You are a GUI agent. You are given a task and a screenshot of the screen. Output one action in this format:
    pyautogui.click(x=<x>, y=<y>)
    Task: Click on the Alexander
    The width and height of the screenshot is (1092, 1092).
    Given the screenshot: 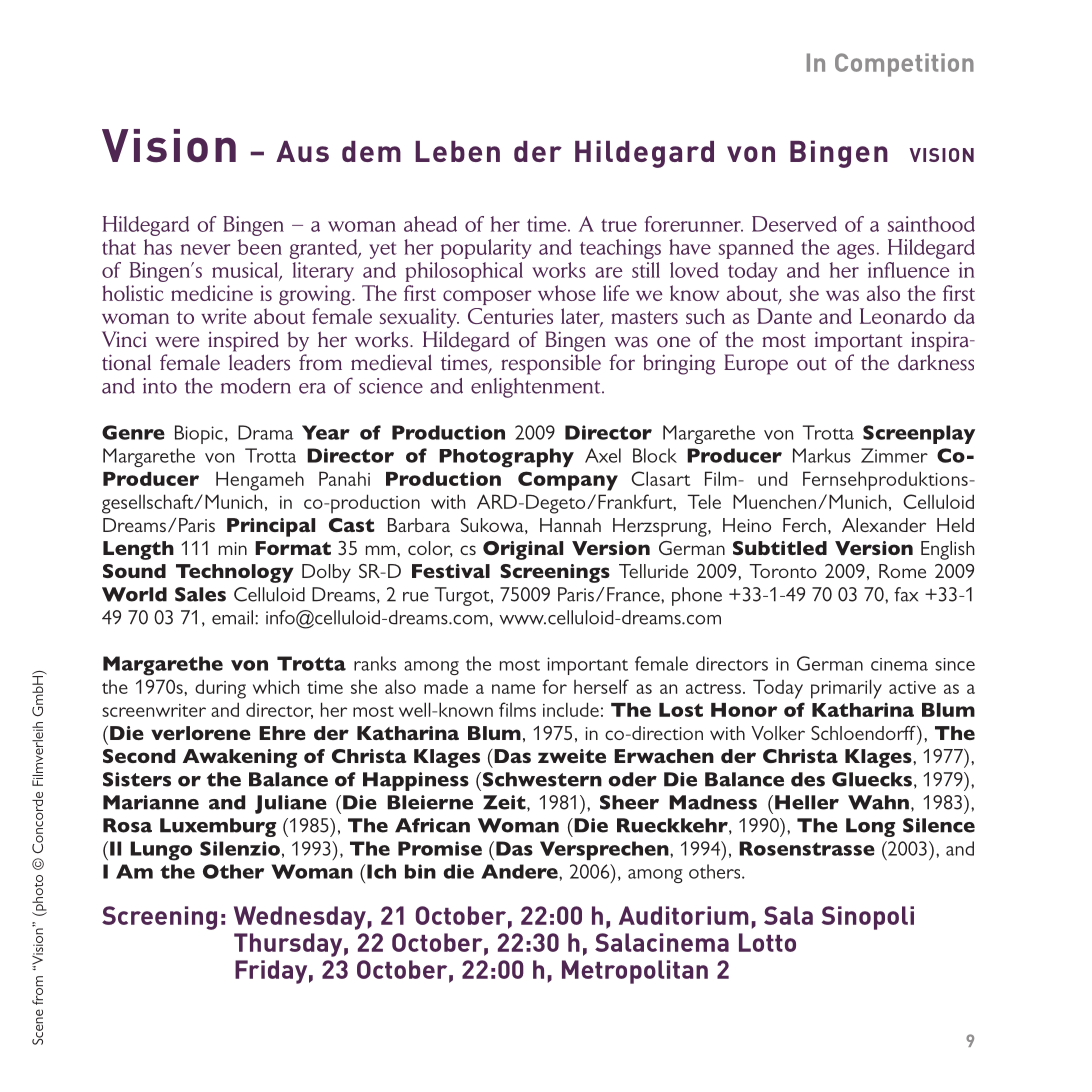 What is the action you would take?
    pyautogui.click(x=884, y=525)
